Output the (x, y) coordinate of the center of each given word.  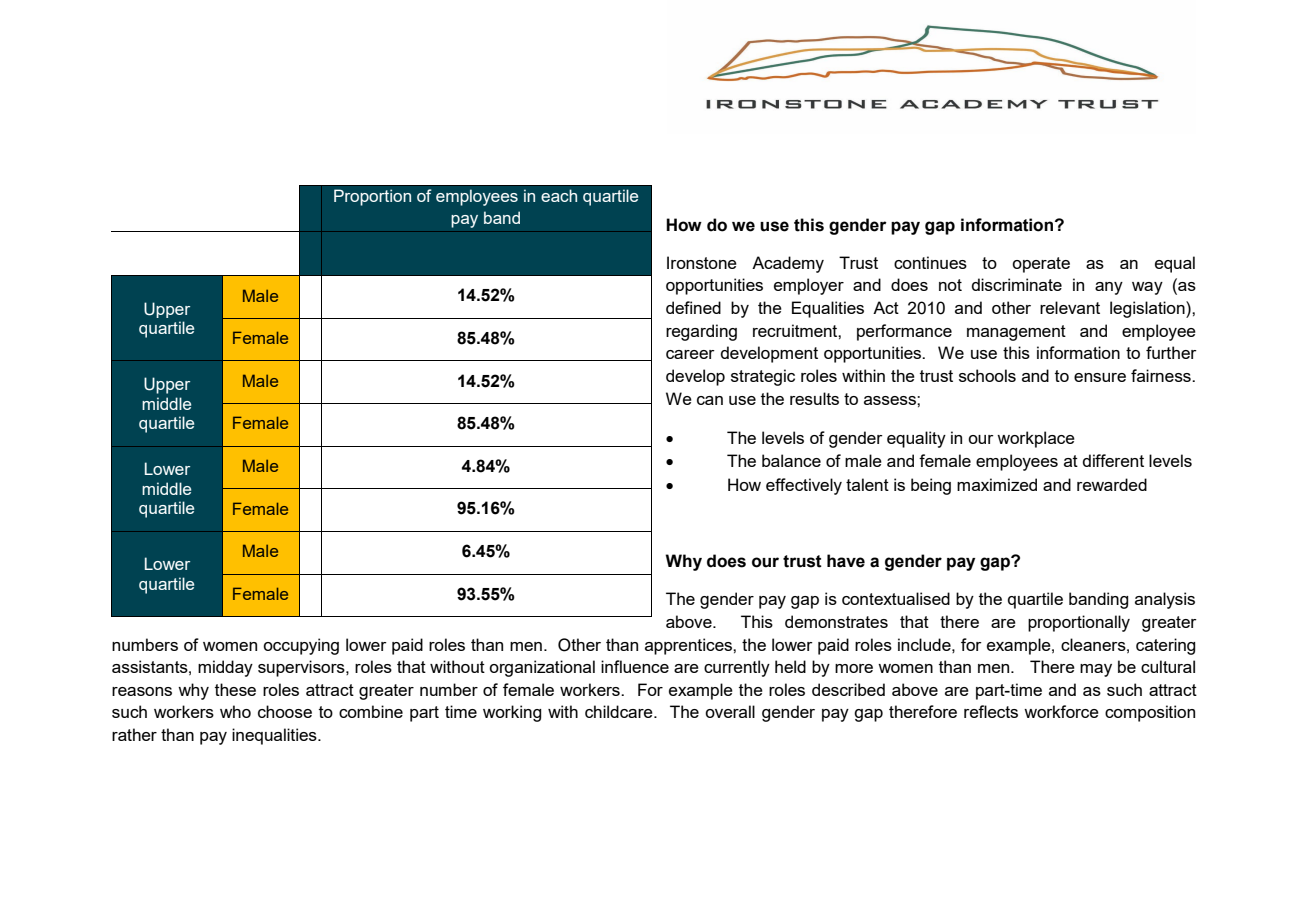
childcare (620, 711)
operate (1041, 265)
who (235, 711)
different (1113, 460)
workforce (1061, 711)
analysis (1165, 600)
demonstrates (836, 621)
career (690, 354)
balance (791, 460)
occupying (301, 646)
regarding (701, 332)
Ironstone (702, 262)
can (710, 400)
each (559, 195)
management (1016, 333)
